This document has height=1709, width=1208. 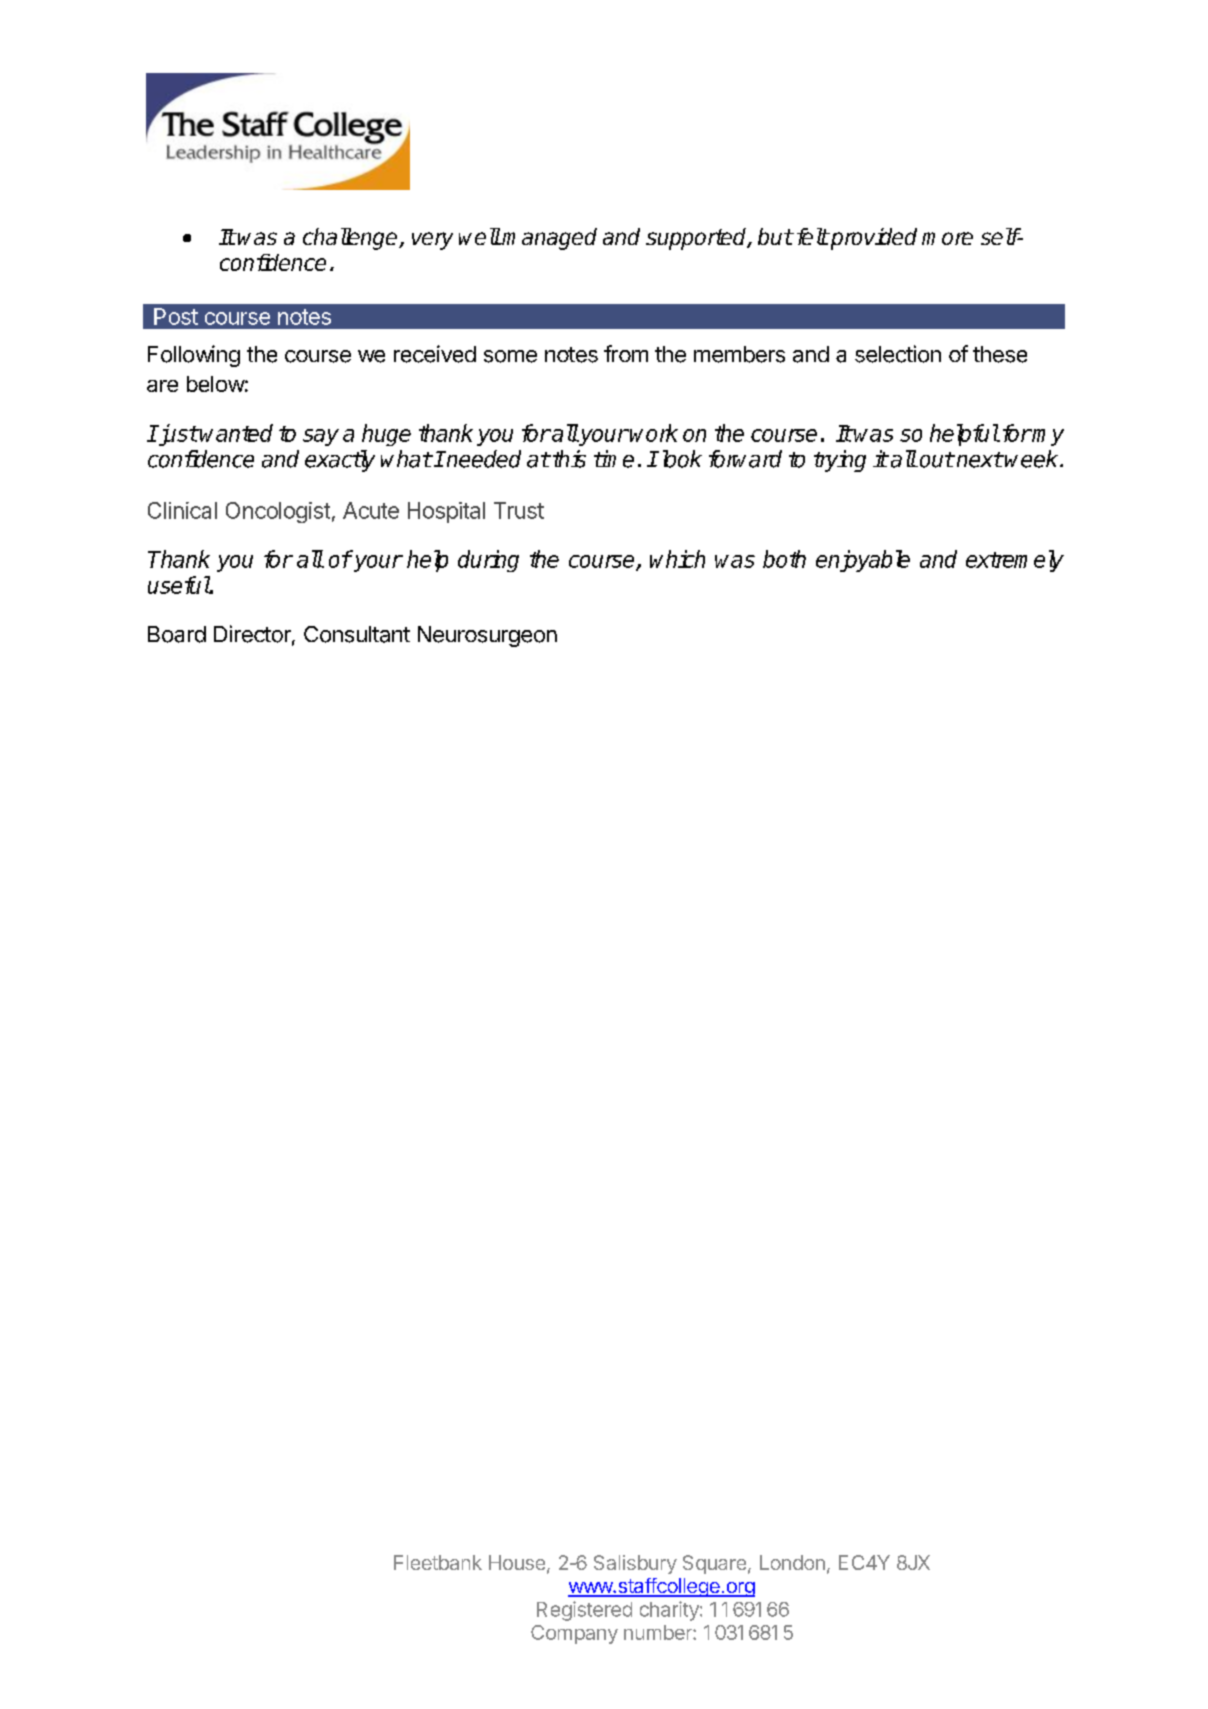 I want to click on House, so click(x=517, y=1562).
